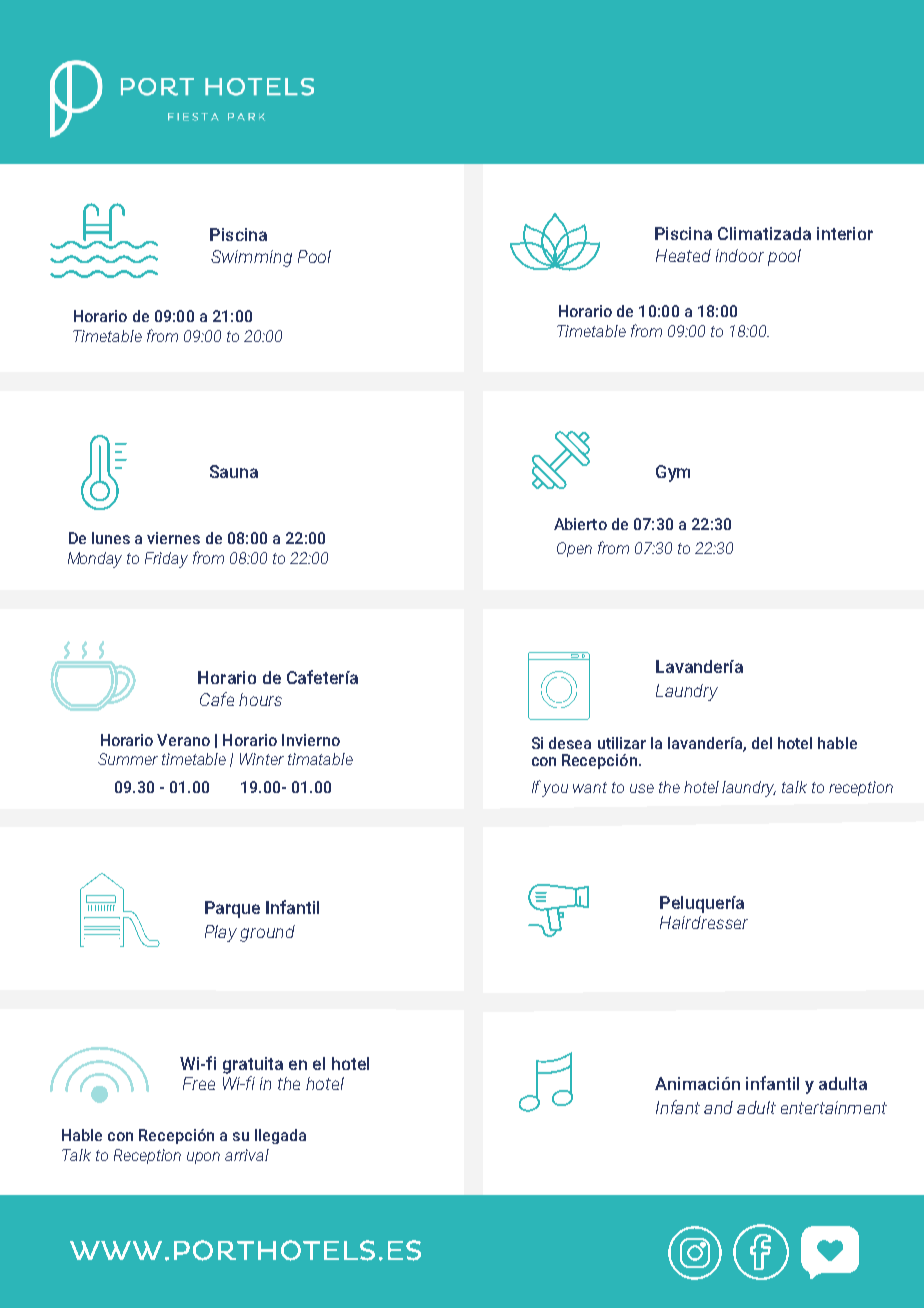  Describe the element at coordinates (203, 1158) in the page. I see `upon` at that location.
